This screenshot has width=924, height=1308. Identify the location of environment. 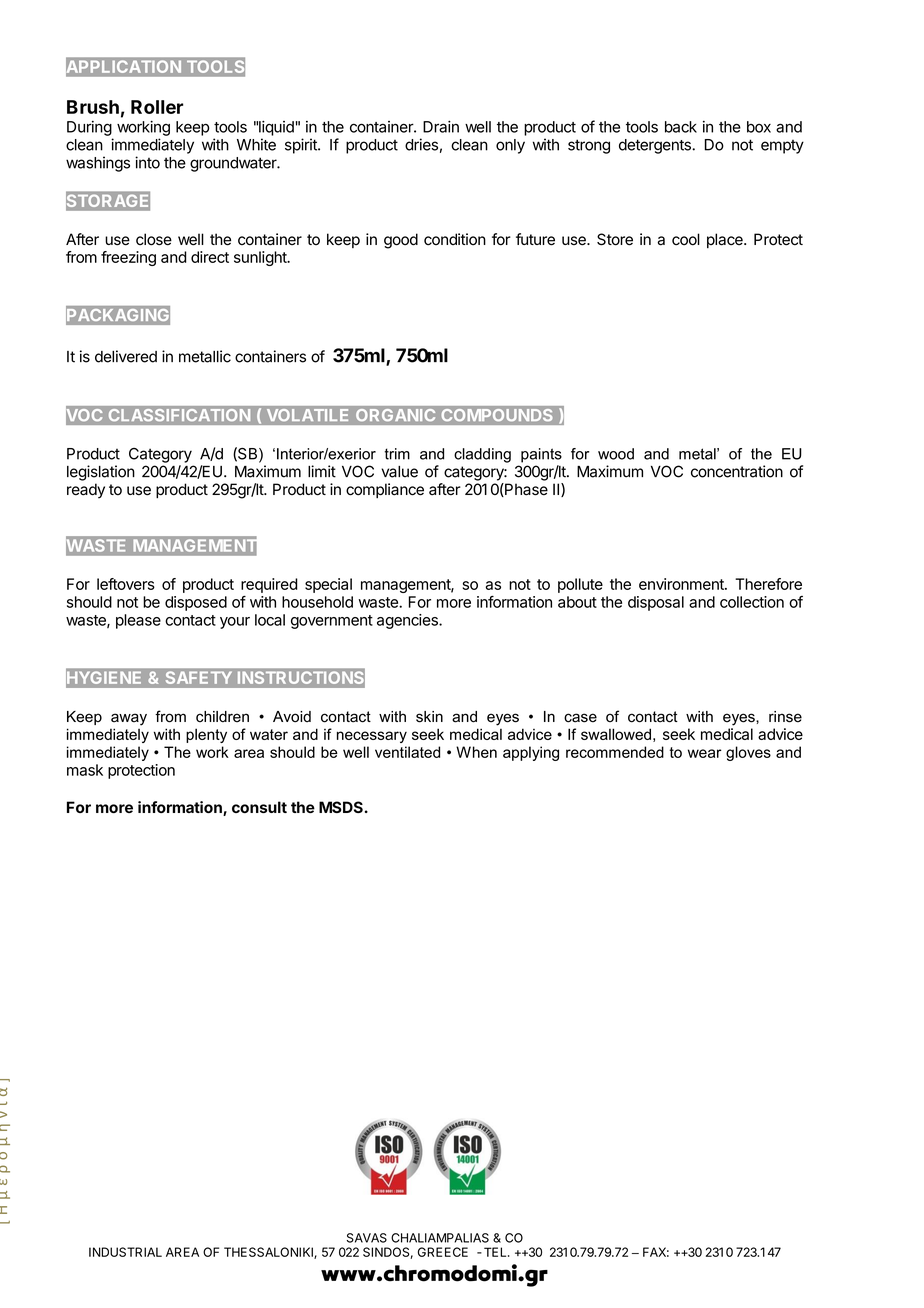
(682, 584).
